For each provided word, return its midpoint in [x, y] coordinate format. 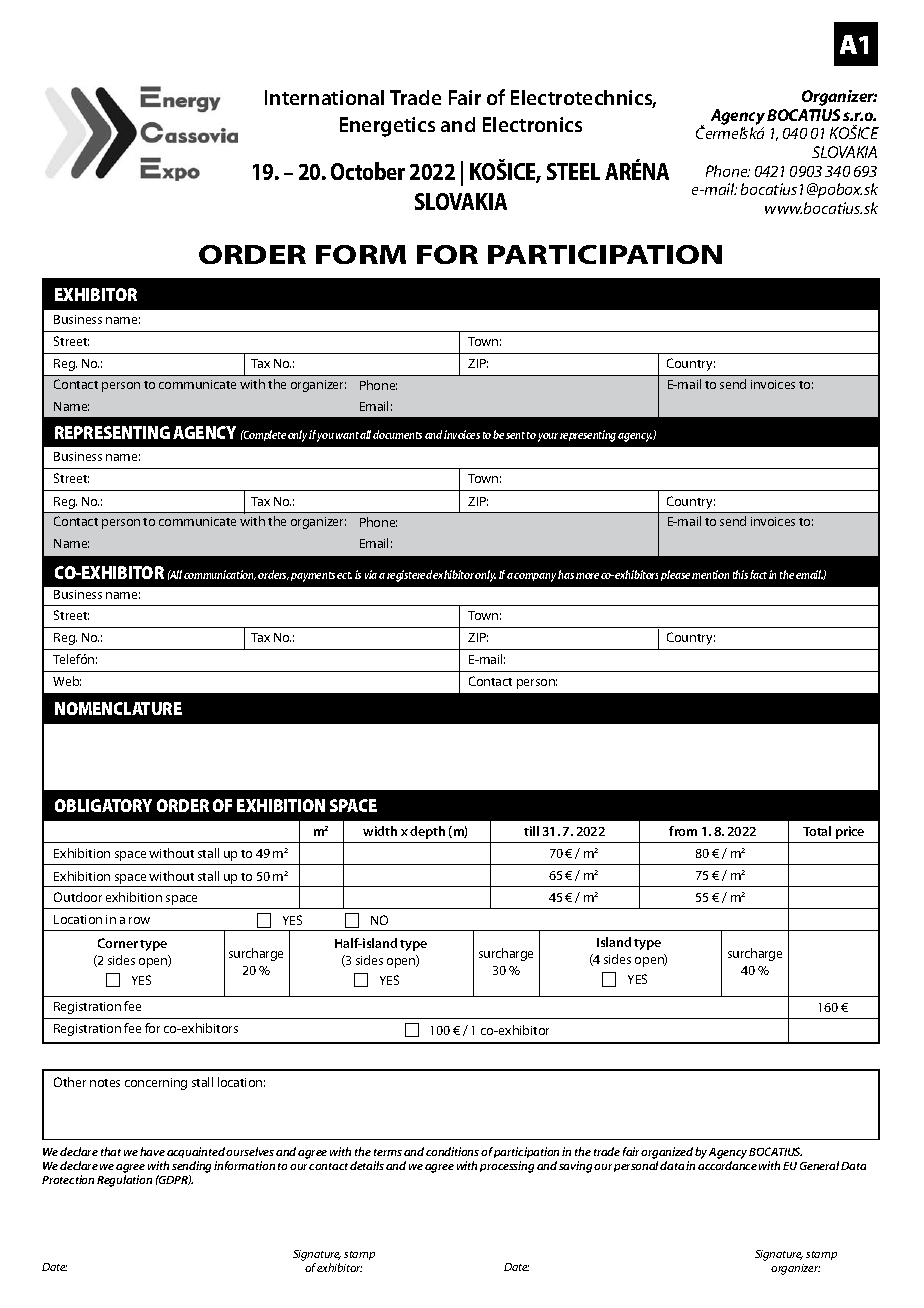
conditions [452, 1151]
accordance [727, 1165]
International [324, 97]
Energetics [387, 127]
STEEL [573, 171]
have [152, 1151]
